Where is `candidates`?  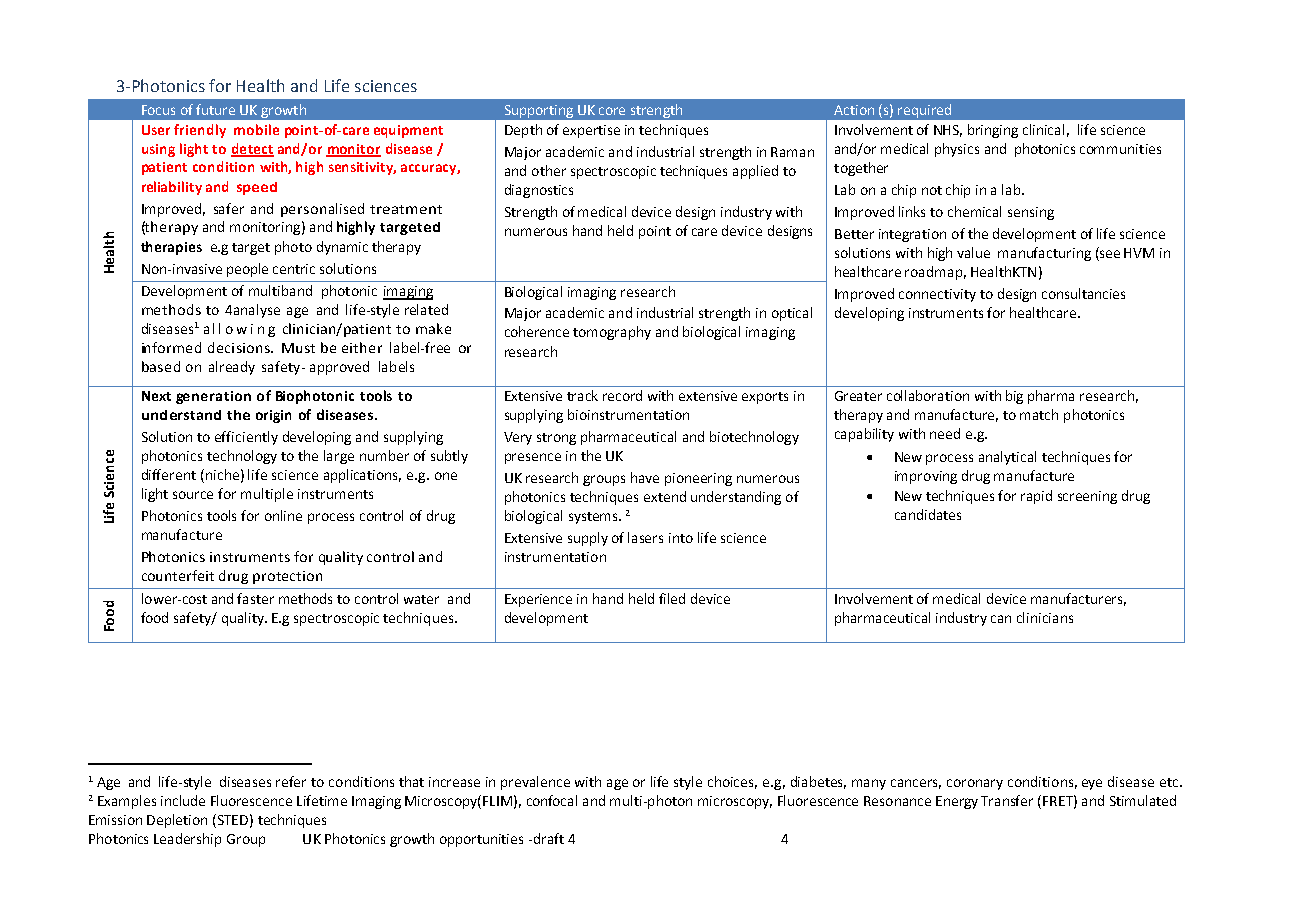
candidates is located at coordinates (928, 514).
